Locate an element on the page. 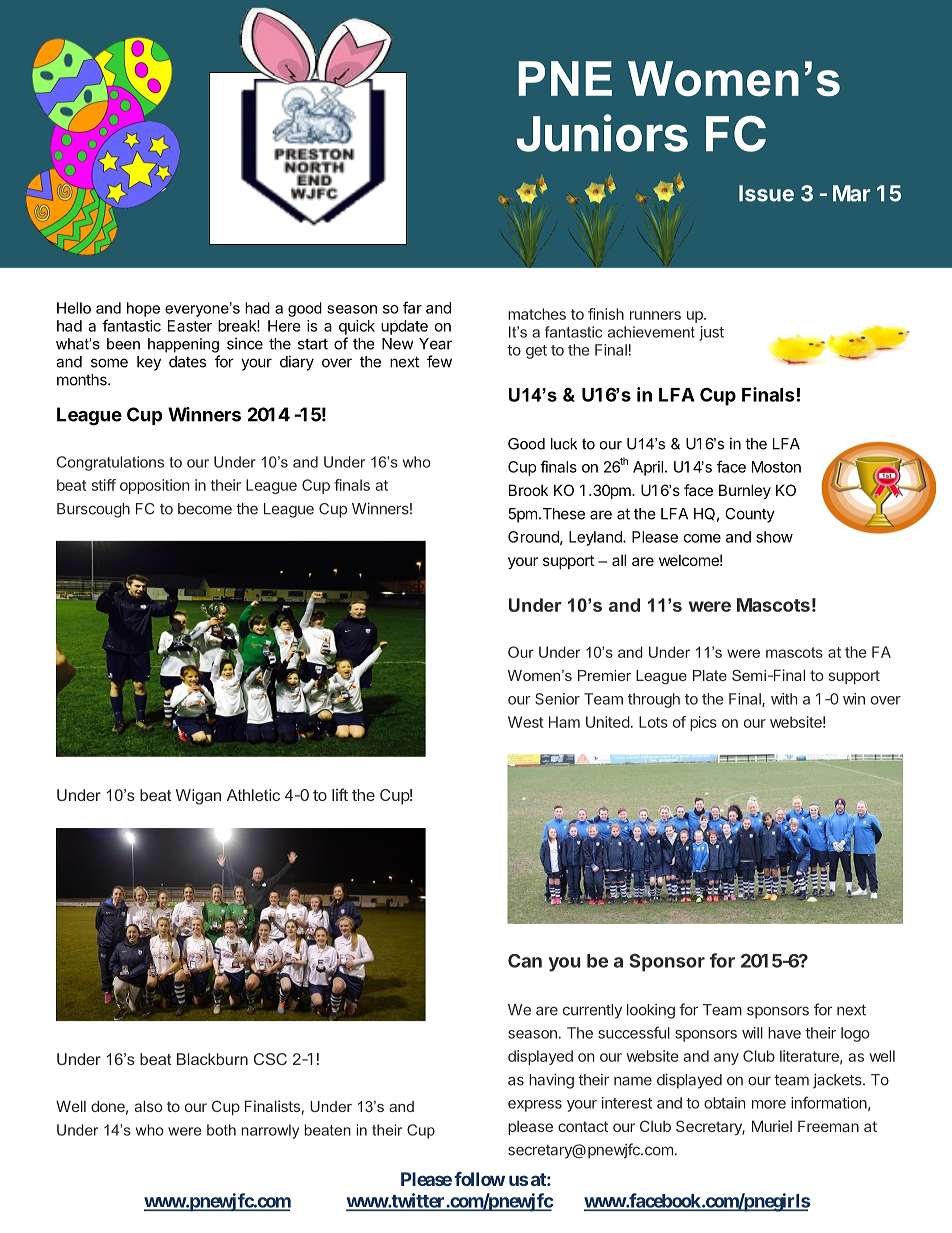  pics is located at coordinates (703, 723).
